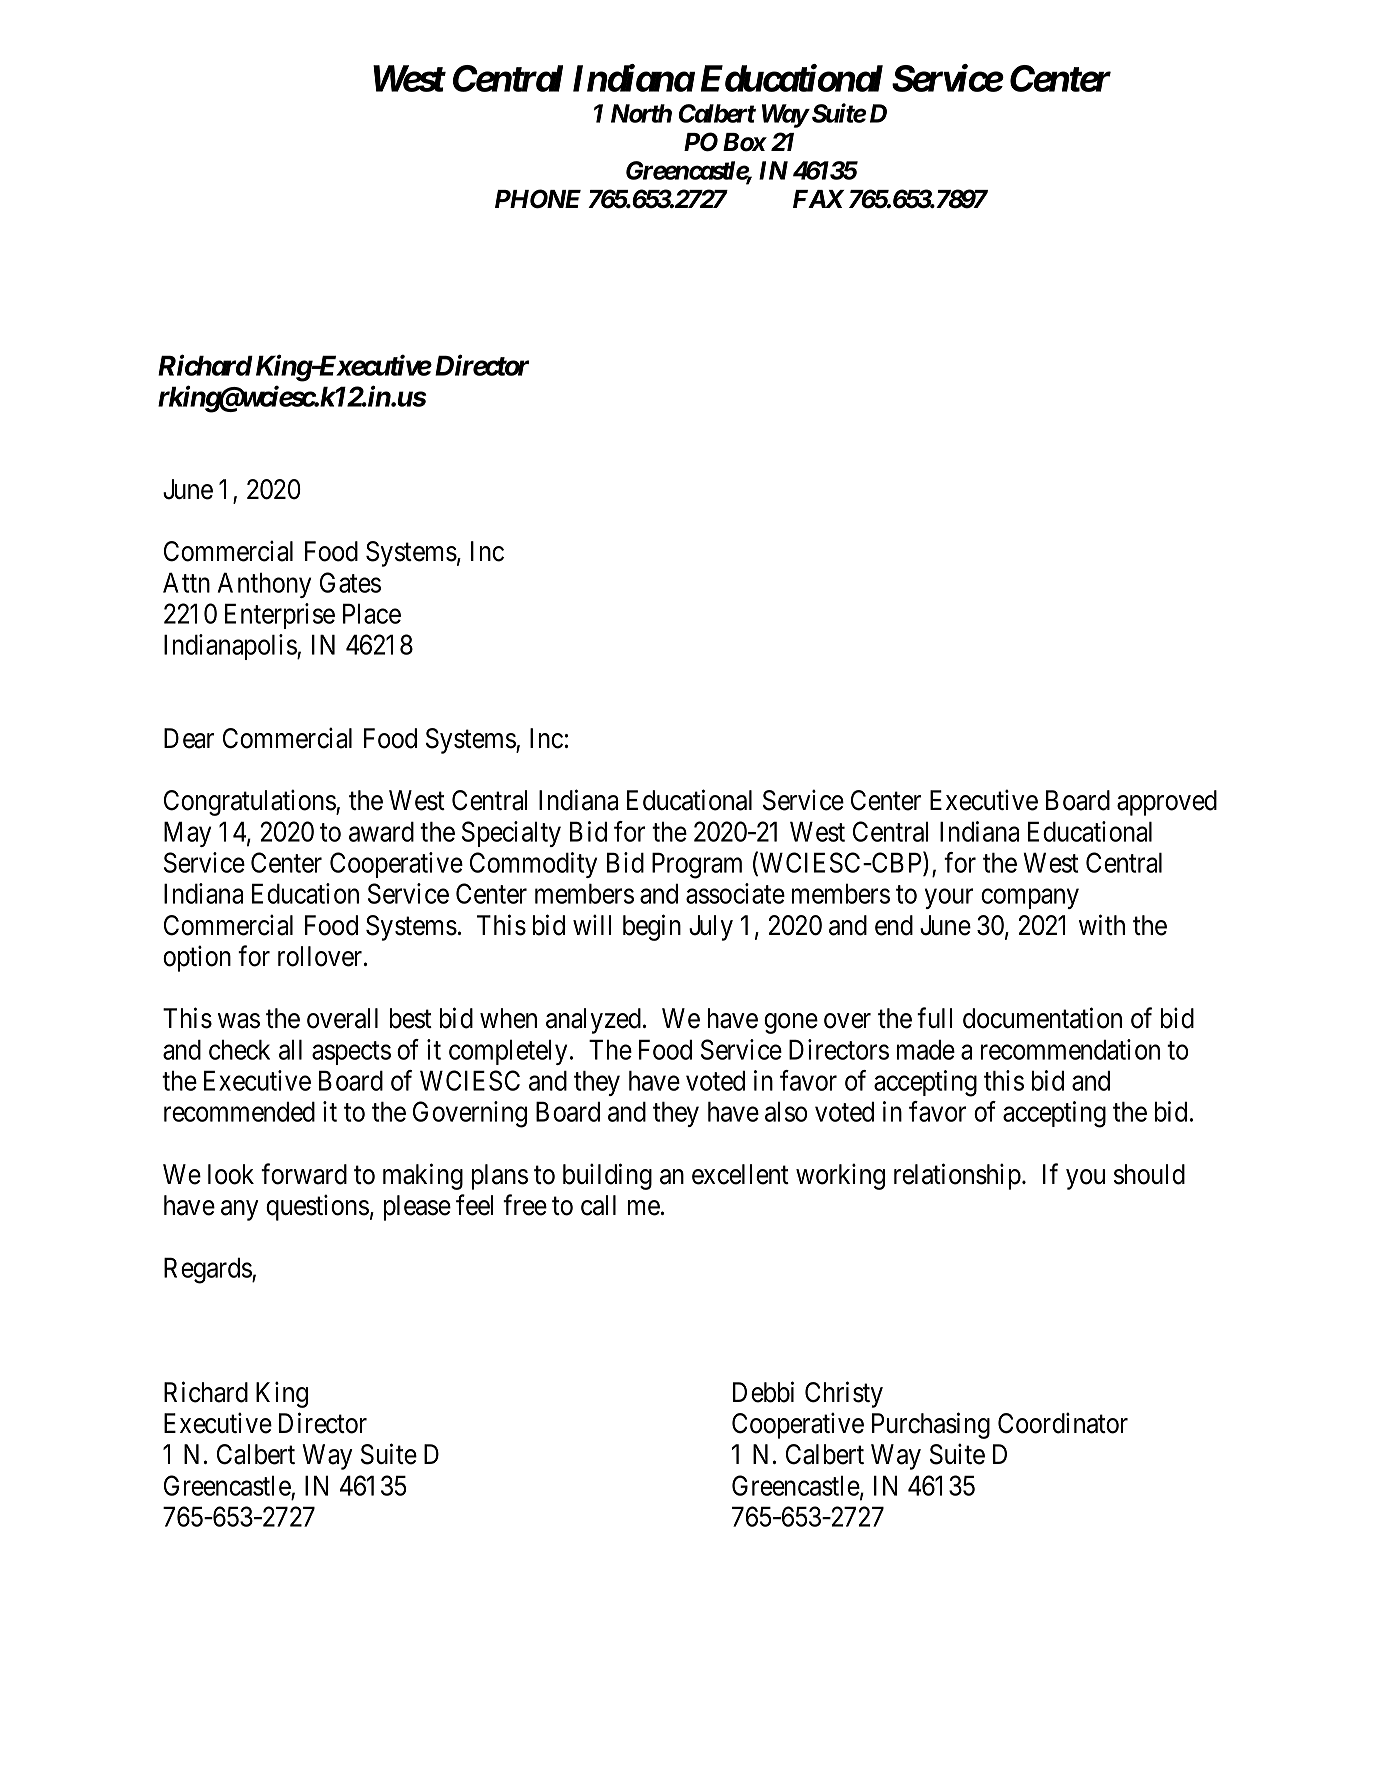  What do you see at coordinates (250, 803) in the screenshot?
I see `Congratulations` at bounding box center [250, 803].
